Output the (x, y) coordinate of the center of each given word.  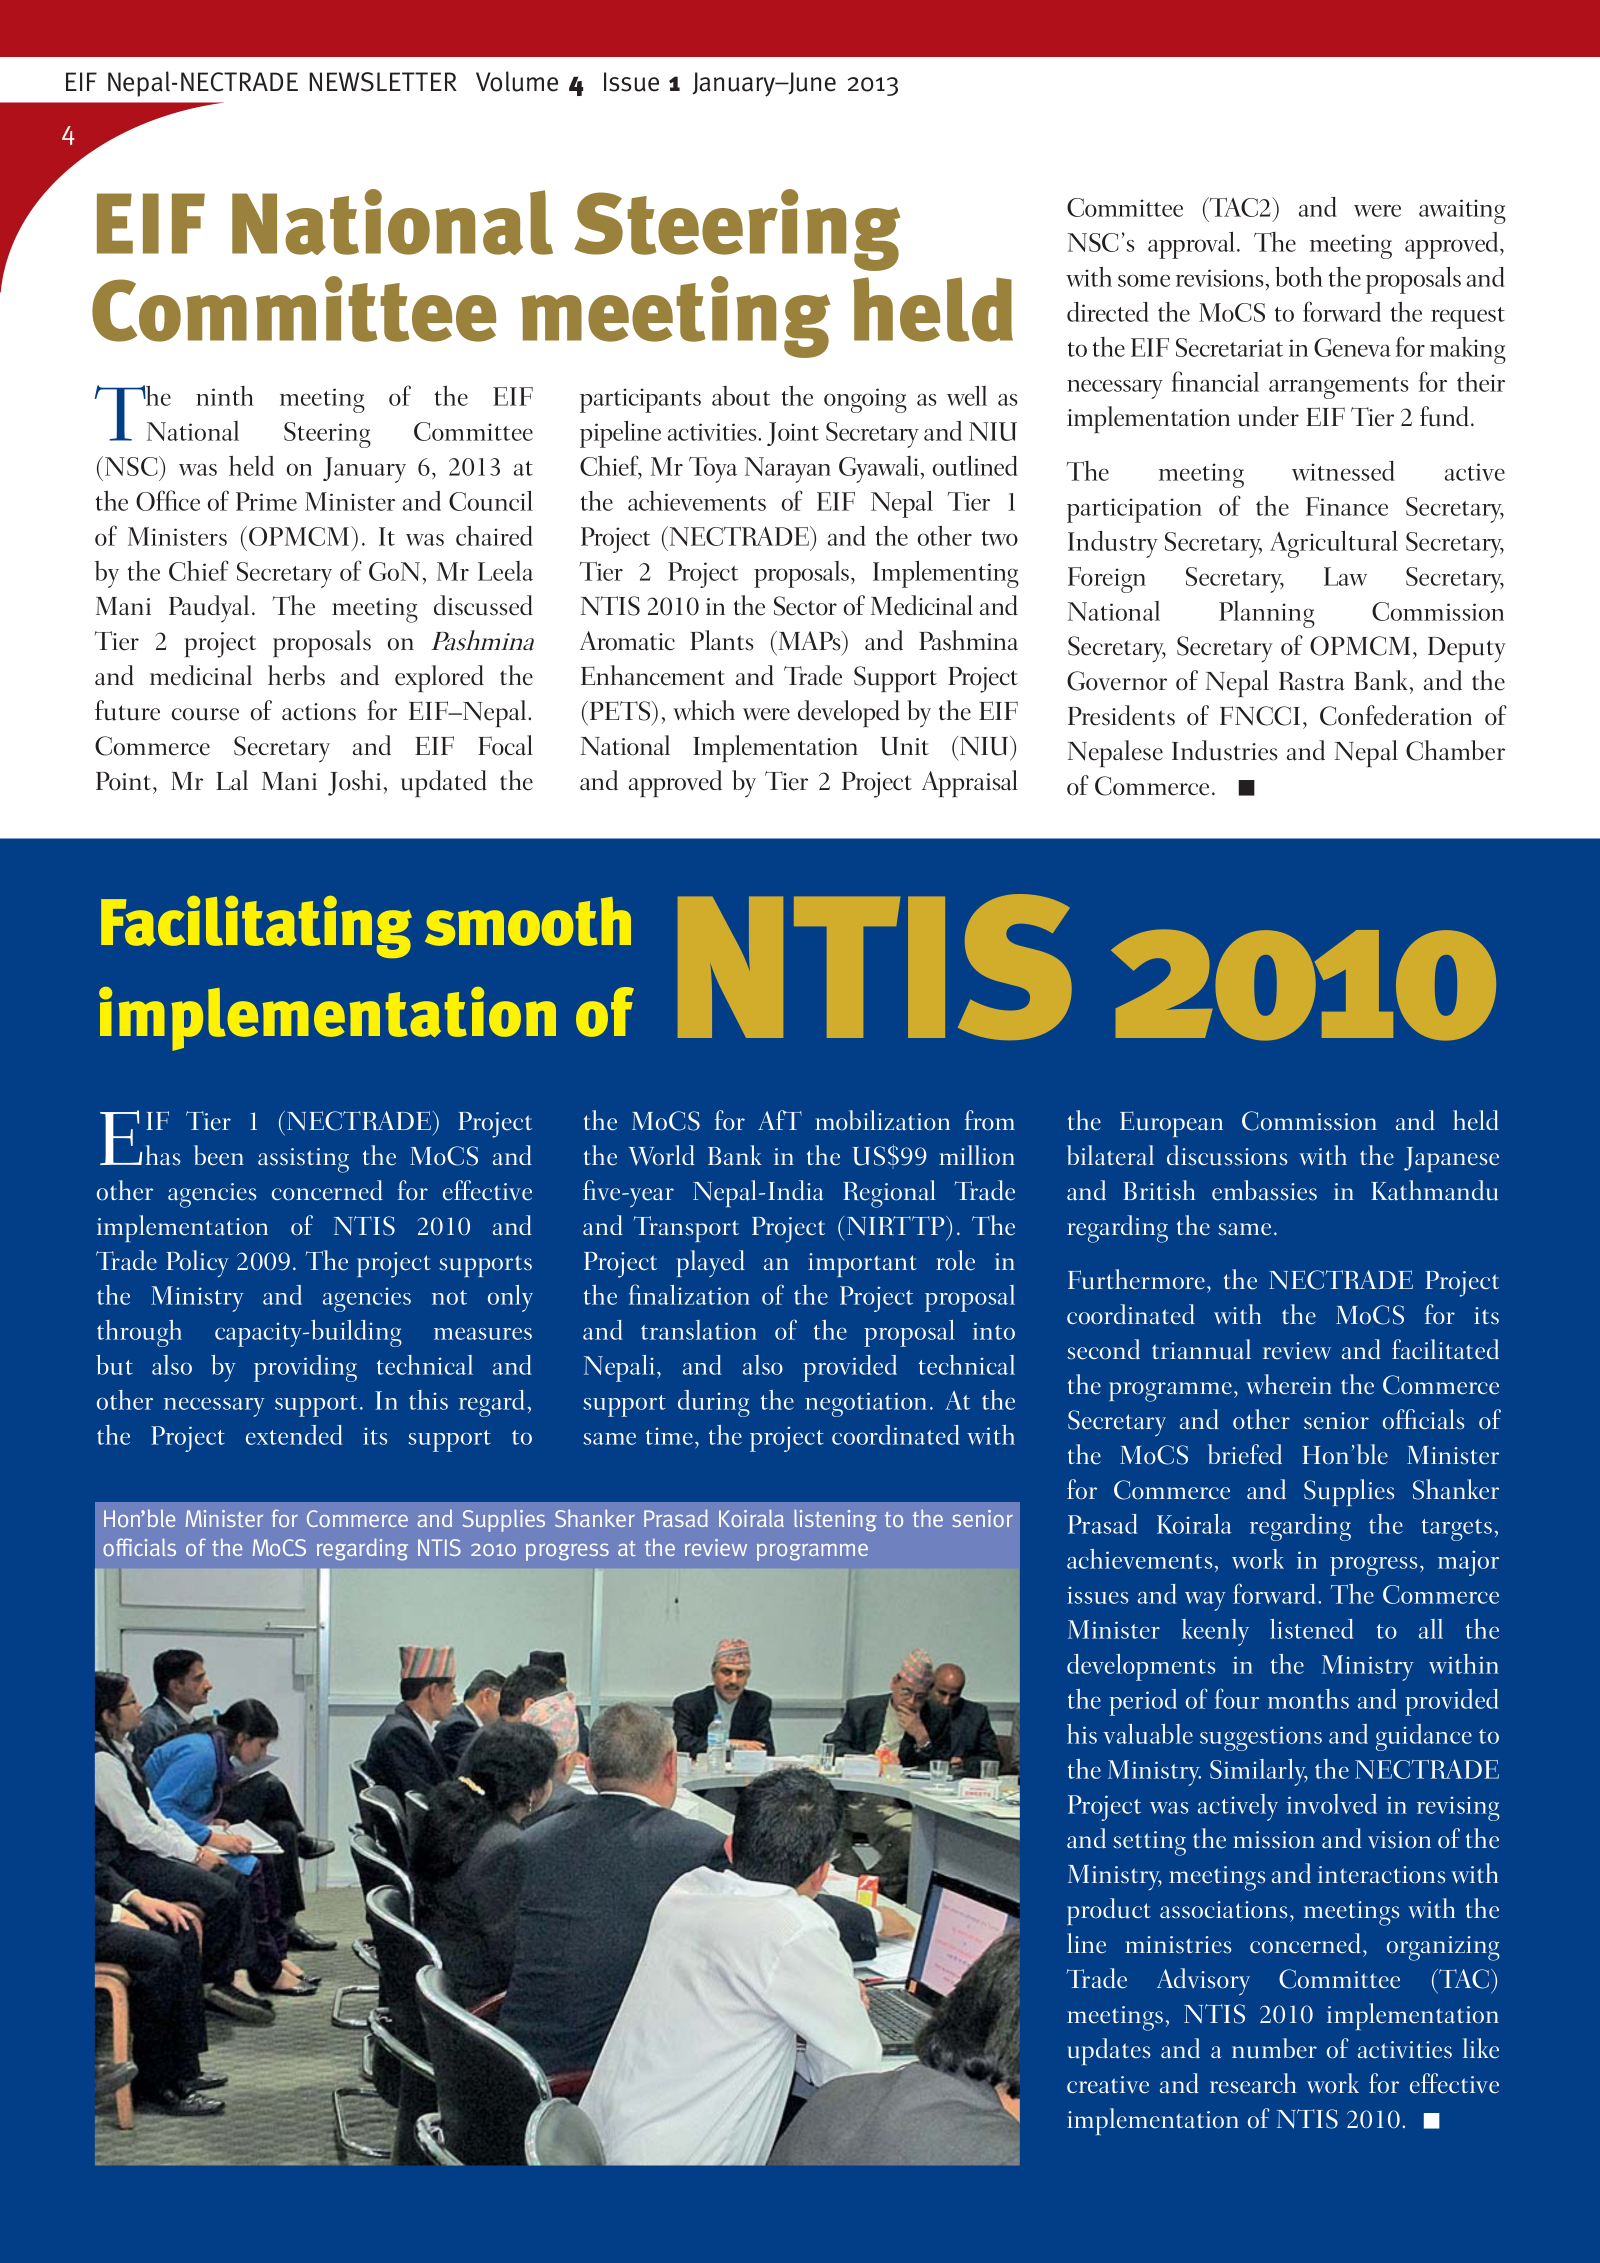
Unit (904, 746)
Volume (517, 81)
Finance (1347, 506)
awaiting (1462, 211)
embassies (1264, 1190)
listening (835, 1520)
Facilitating (256, 927)
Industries (1225, 750)
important (862, 1265)
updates (1108, 2051)
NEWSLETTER (383, 82)
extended (294, 1435)
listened (1311, 1629)
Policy (197, 1263)
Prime (266, 501)
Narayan (788, 470)
